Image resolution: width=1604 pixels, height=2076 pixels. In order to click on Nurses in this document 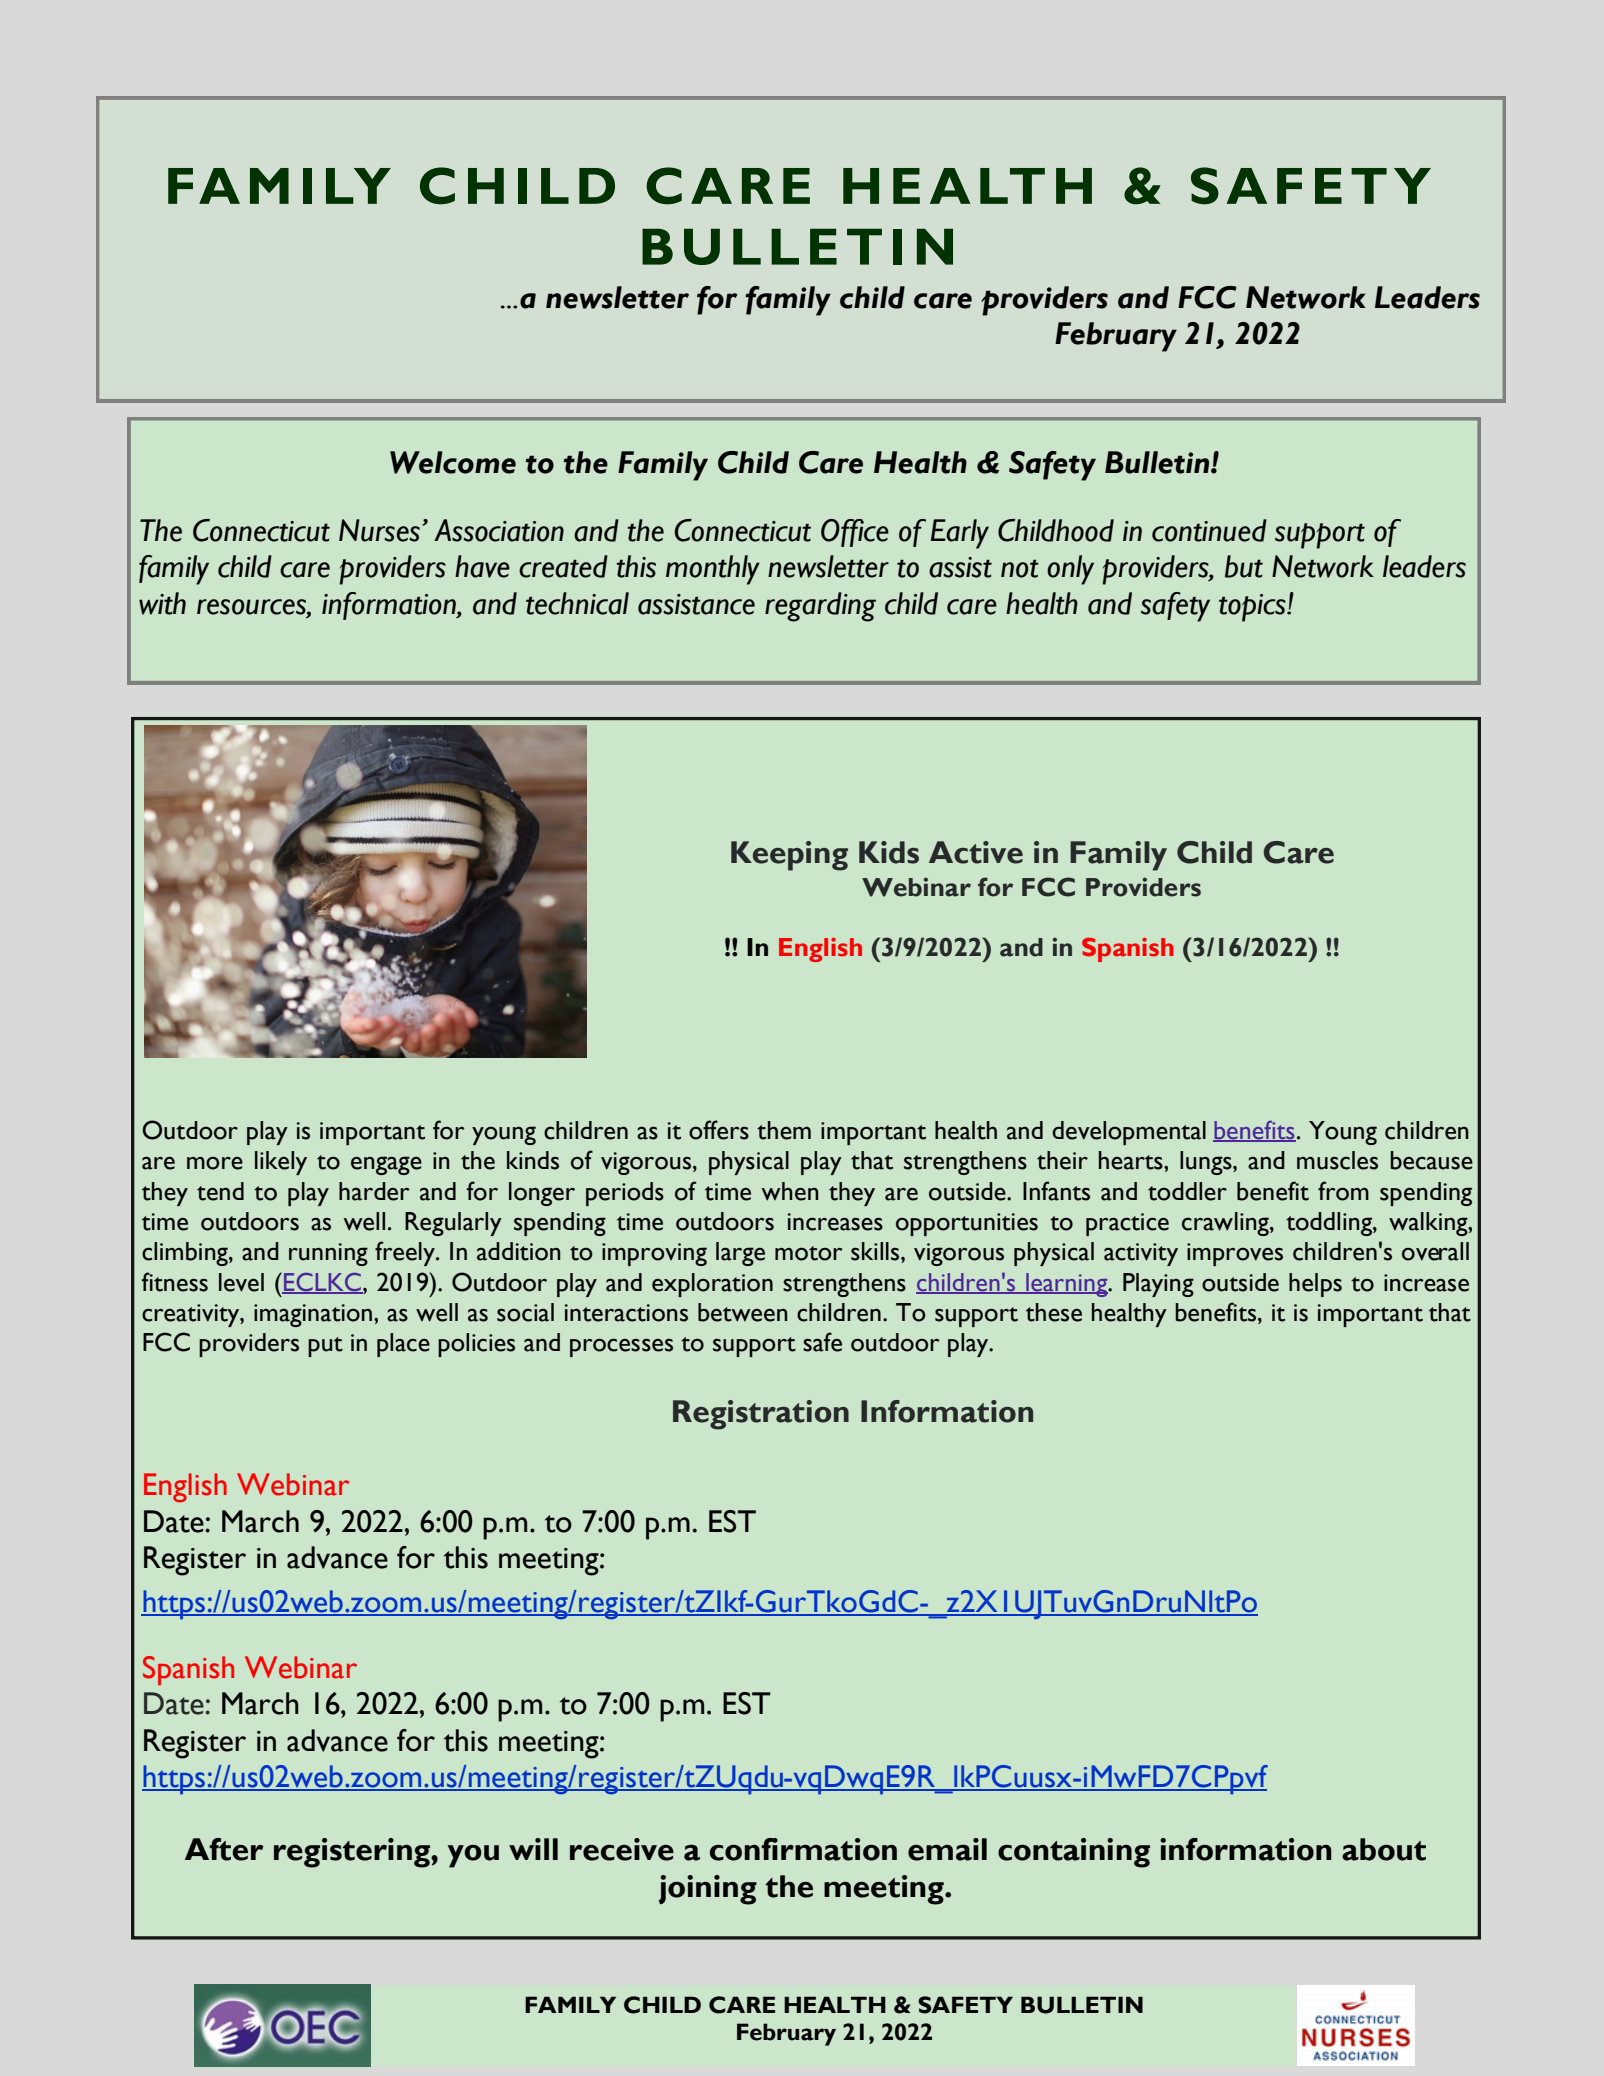, I will do `click(379, 530)`.
